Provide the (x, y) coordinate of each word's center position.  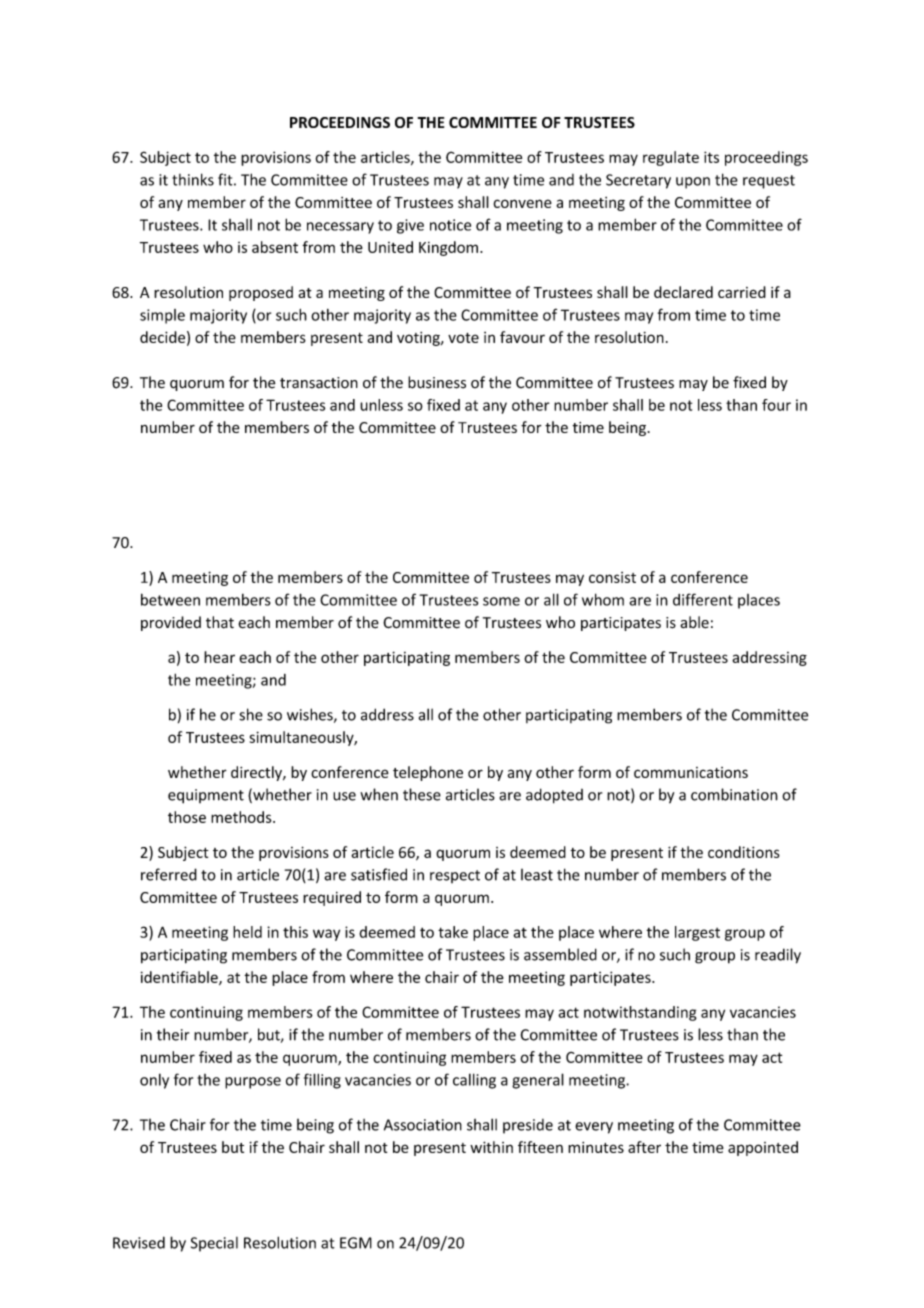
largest (697, 933)
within (491, 1147)
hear (219, 657)
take (453, 932)
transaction (319, 383)
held (247, 932)
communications (691, 772)
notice (450, 225)
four (776, 405)
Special (214, 1244)
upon (693, 183)
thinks (193, 179)
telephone (428, 773)
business (437, 382)
